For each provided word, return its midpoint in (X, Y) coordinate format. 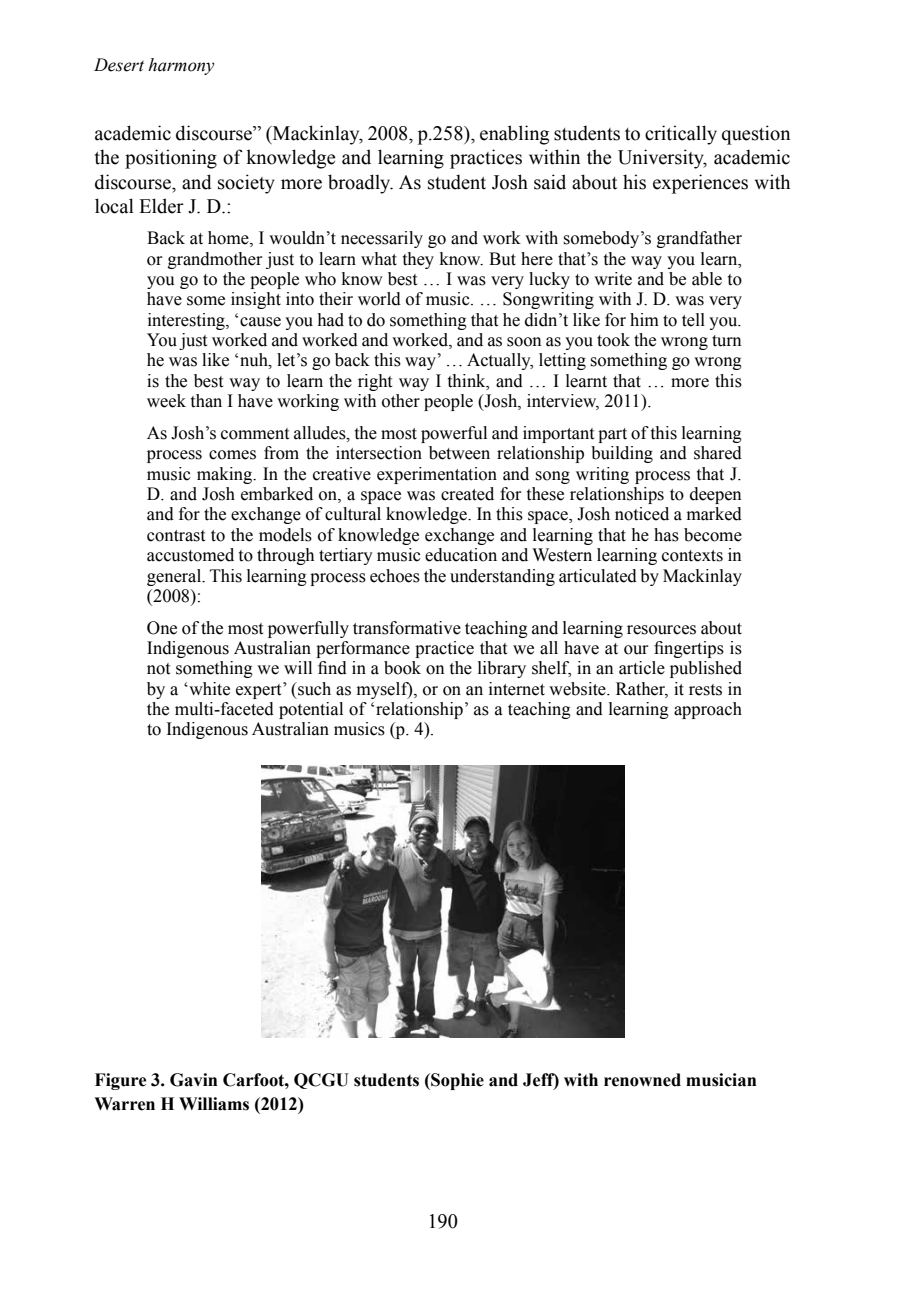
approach (708, 710)
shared (718, 453)
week (166, 401)
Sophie (456, 1081)
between (459, 453)
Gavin (193, 1080)
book (402, 668)
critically (681, 135)
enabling (514, 135)
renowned (642, 1080)
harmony (181, 66)
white (208, 689)
